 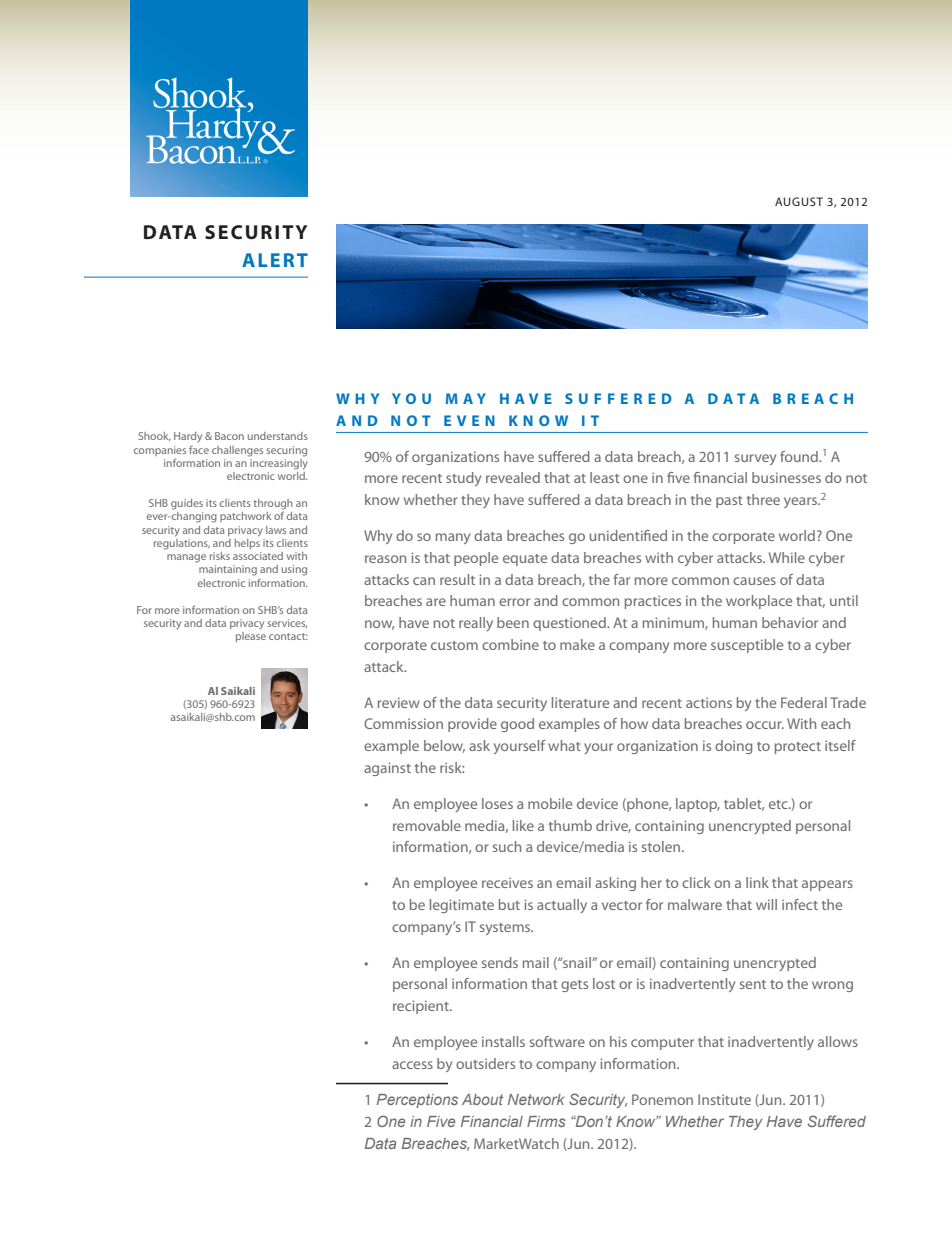 I want to click on susceptible, so click(x=747, y=646).
